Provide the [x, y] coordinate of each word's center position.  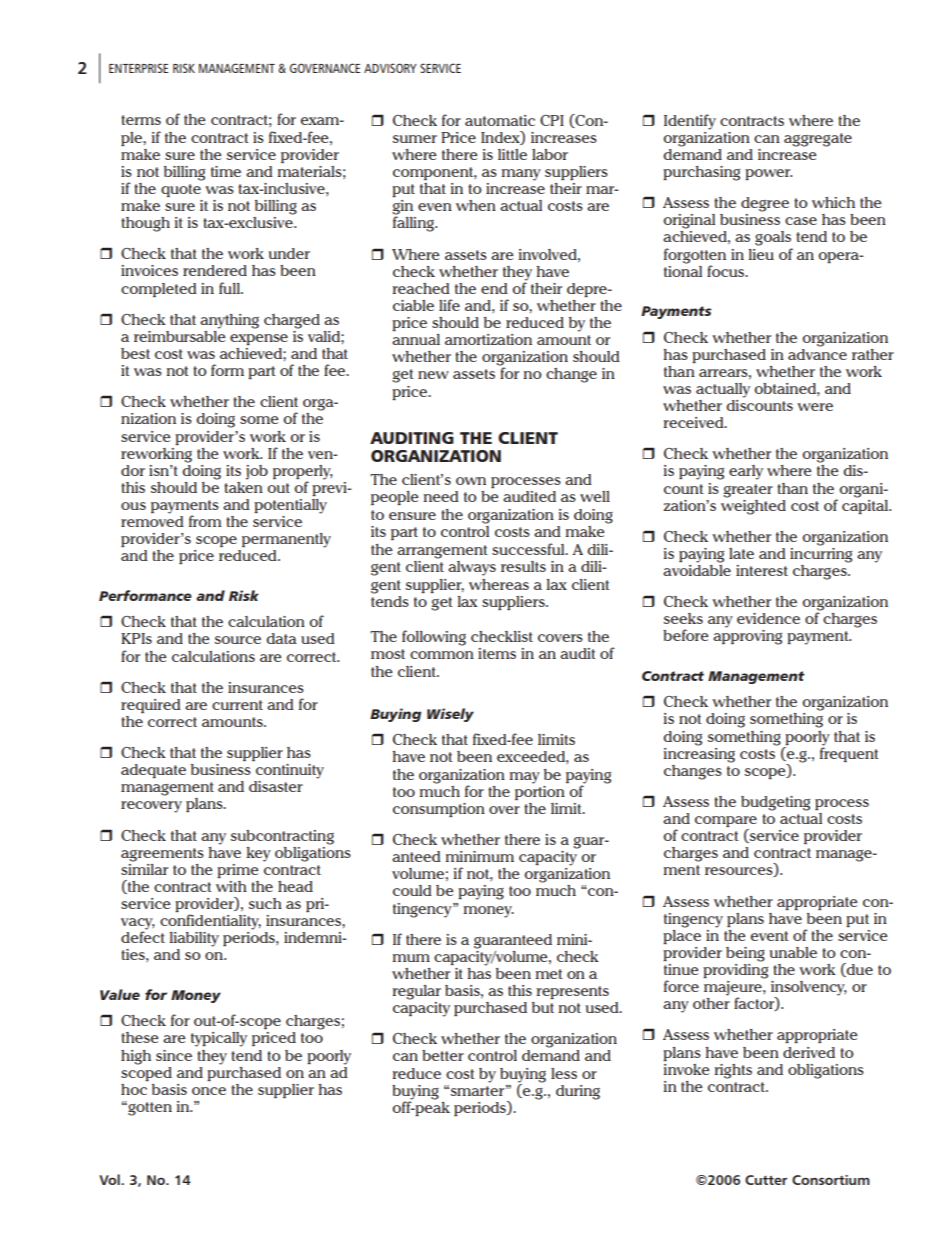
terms [141, 120]
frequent [849, 753]
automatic [500, 120]
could [412, 890]
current [237, 705]
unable [793, 952]
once [209, 1091]
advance [817, 353]
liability [194, 939]
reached [421, 288]
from [205, 521]
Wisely [450, 715]
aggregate [818, 140]
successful [529, 549]
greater [748, 491]
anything [229, 321]
